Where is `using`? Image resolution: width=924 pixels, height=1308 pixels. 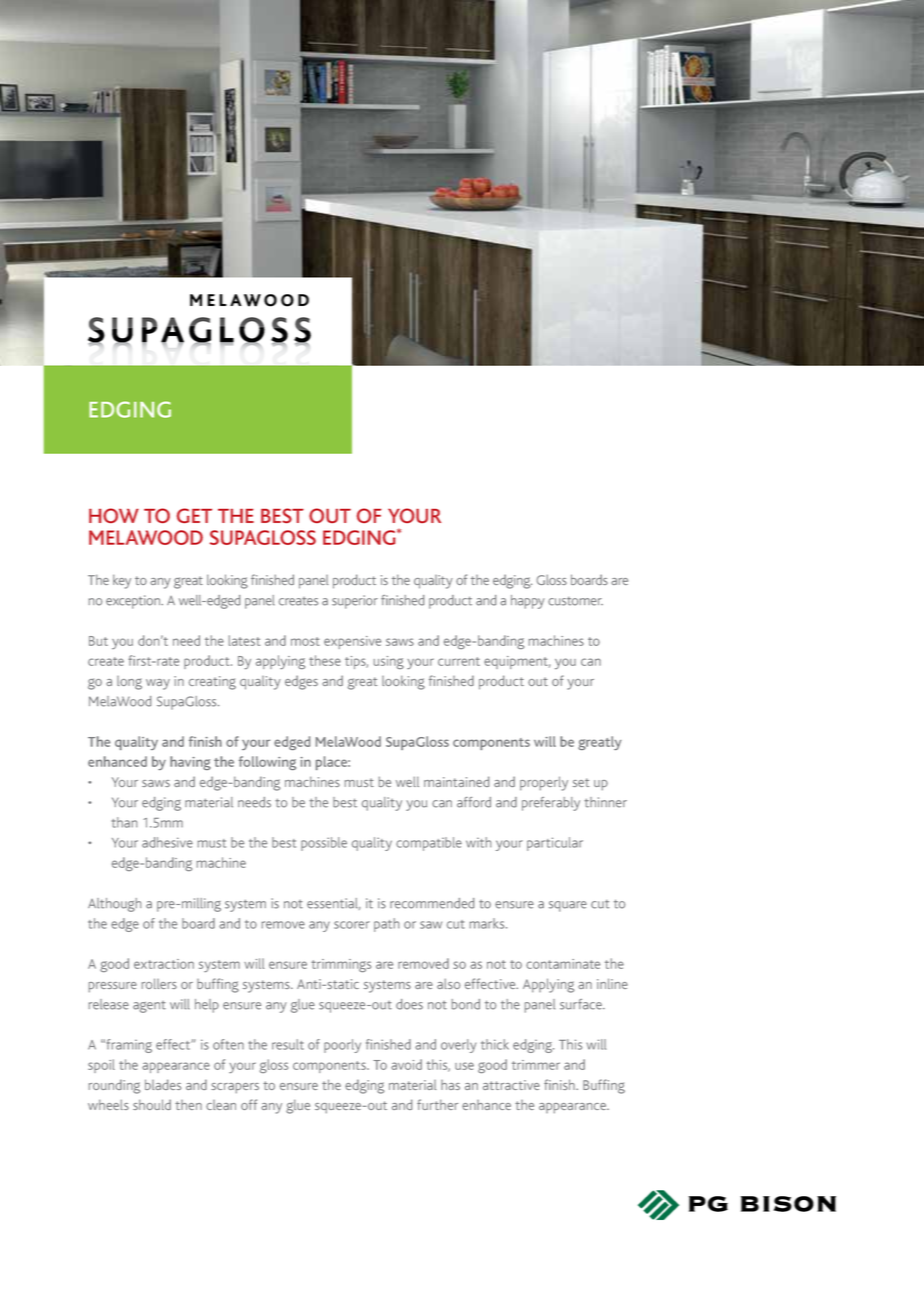
using is located at coordinates (389, 662).
